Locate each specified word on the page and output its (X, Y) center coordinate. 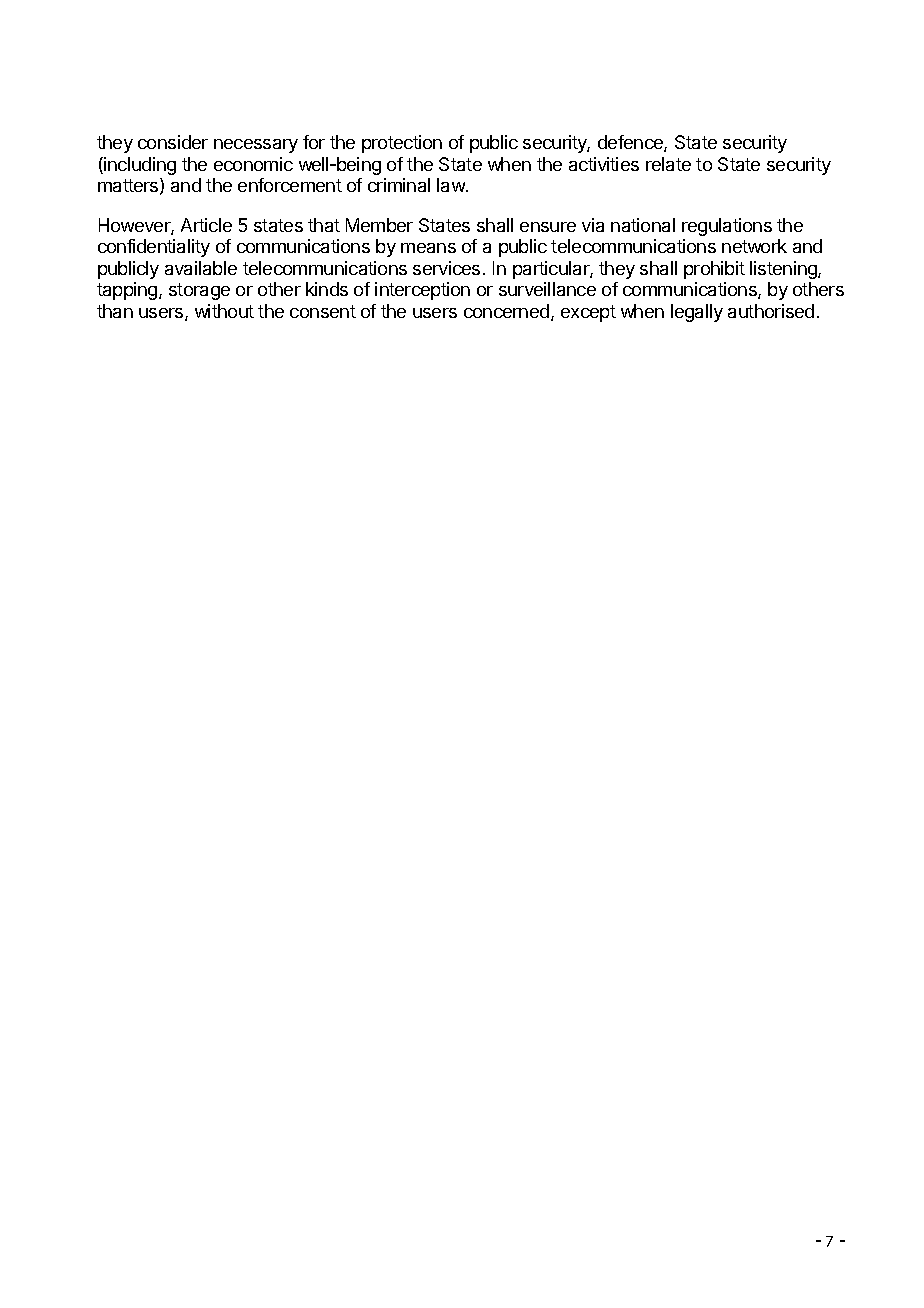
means (428, 248)
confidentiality (154, 248)
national (643, 225)
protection (402, 144)
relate (668, 164)
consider (173, 142)
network (754, 246)
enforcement (290, 185)
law (452, 185)
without (224, 311)
